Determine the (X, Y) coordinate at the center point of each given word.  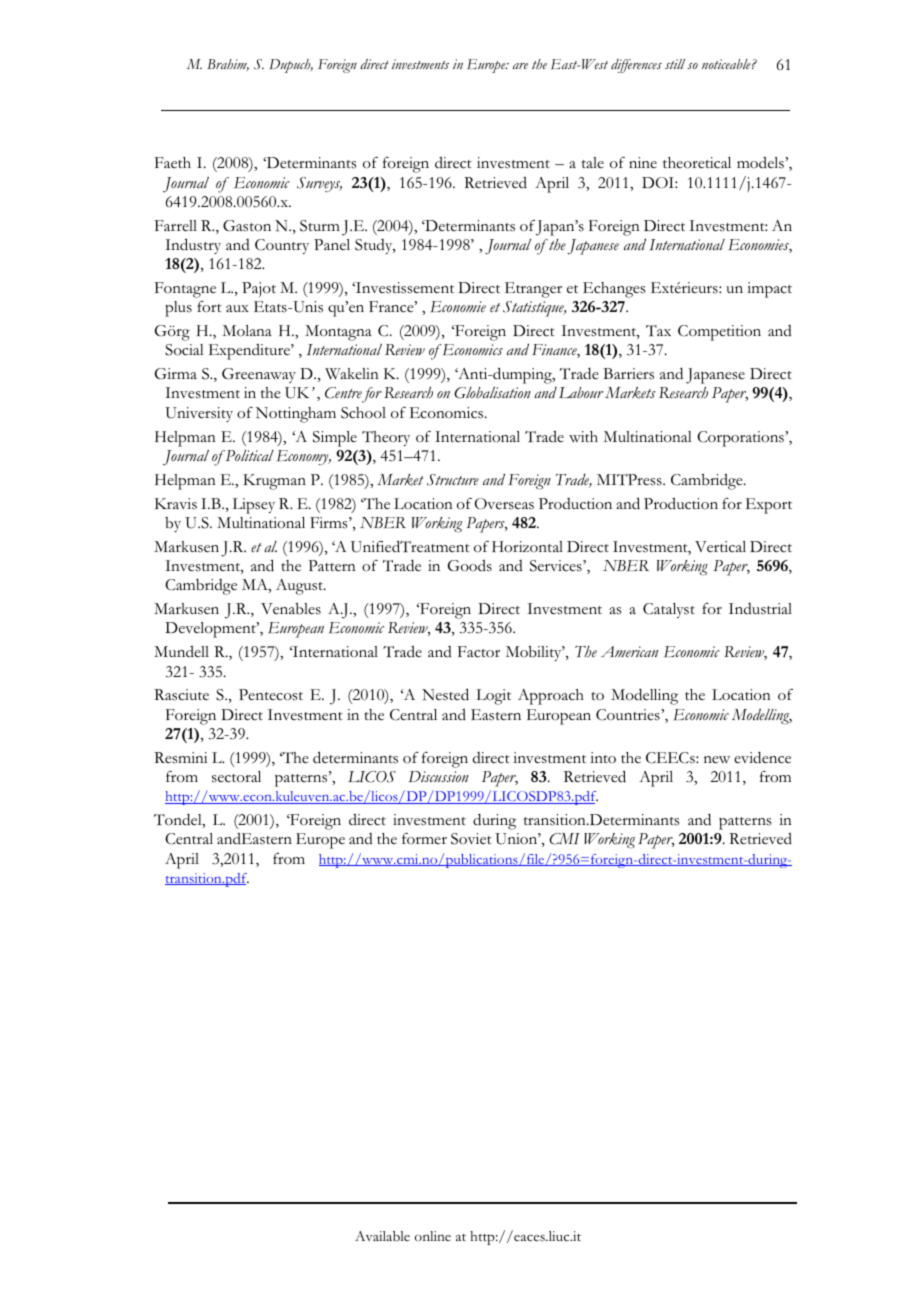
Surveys (319, 184)
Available (382, 1236)
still (675, 64)
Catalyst (669, 610)
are (520, 66)
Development (211, 630)
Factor (479, 652)
